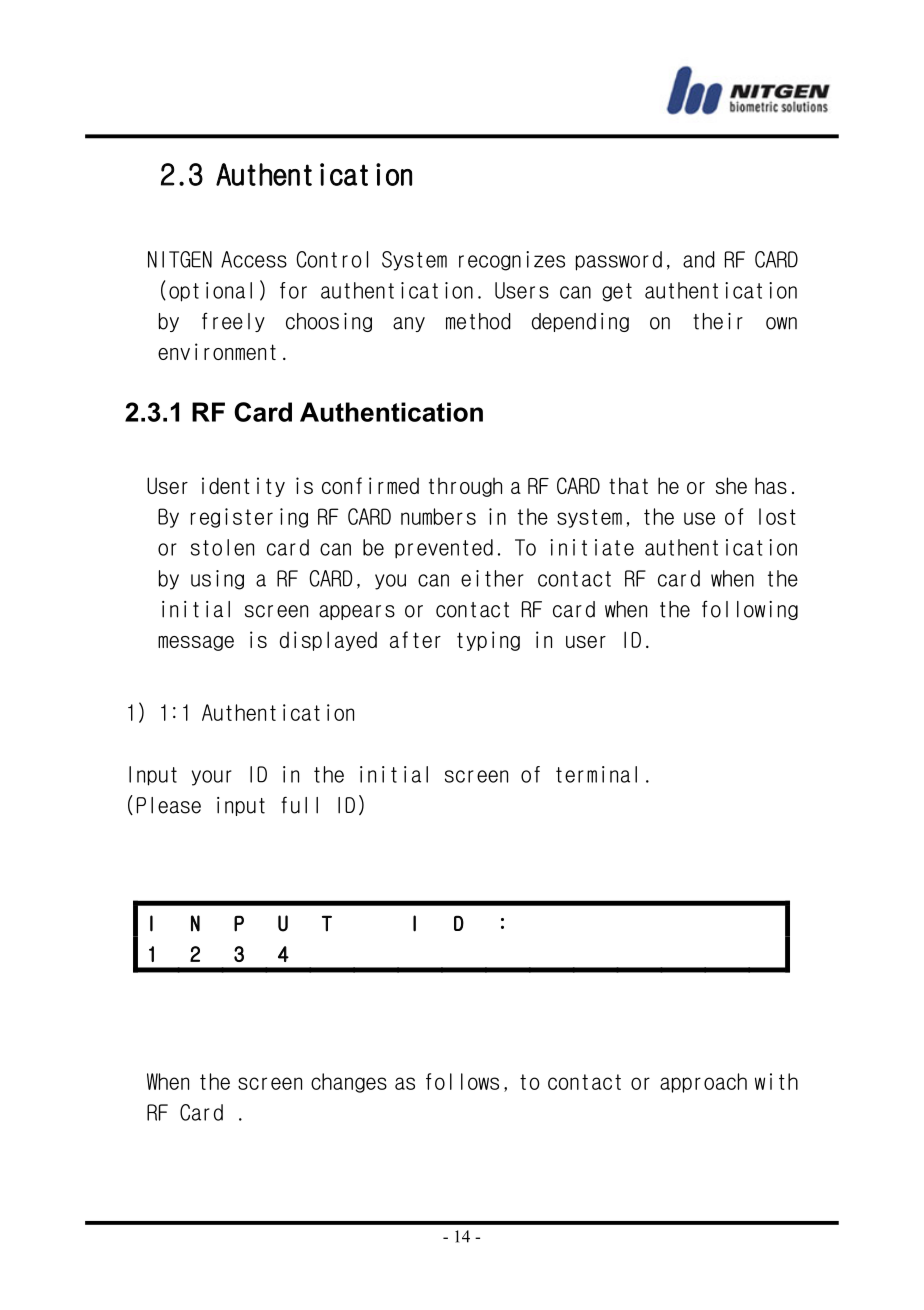 The height and width of the screenshot is (1310, 924). I want to click on recognizes, so click(512, 261).
